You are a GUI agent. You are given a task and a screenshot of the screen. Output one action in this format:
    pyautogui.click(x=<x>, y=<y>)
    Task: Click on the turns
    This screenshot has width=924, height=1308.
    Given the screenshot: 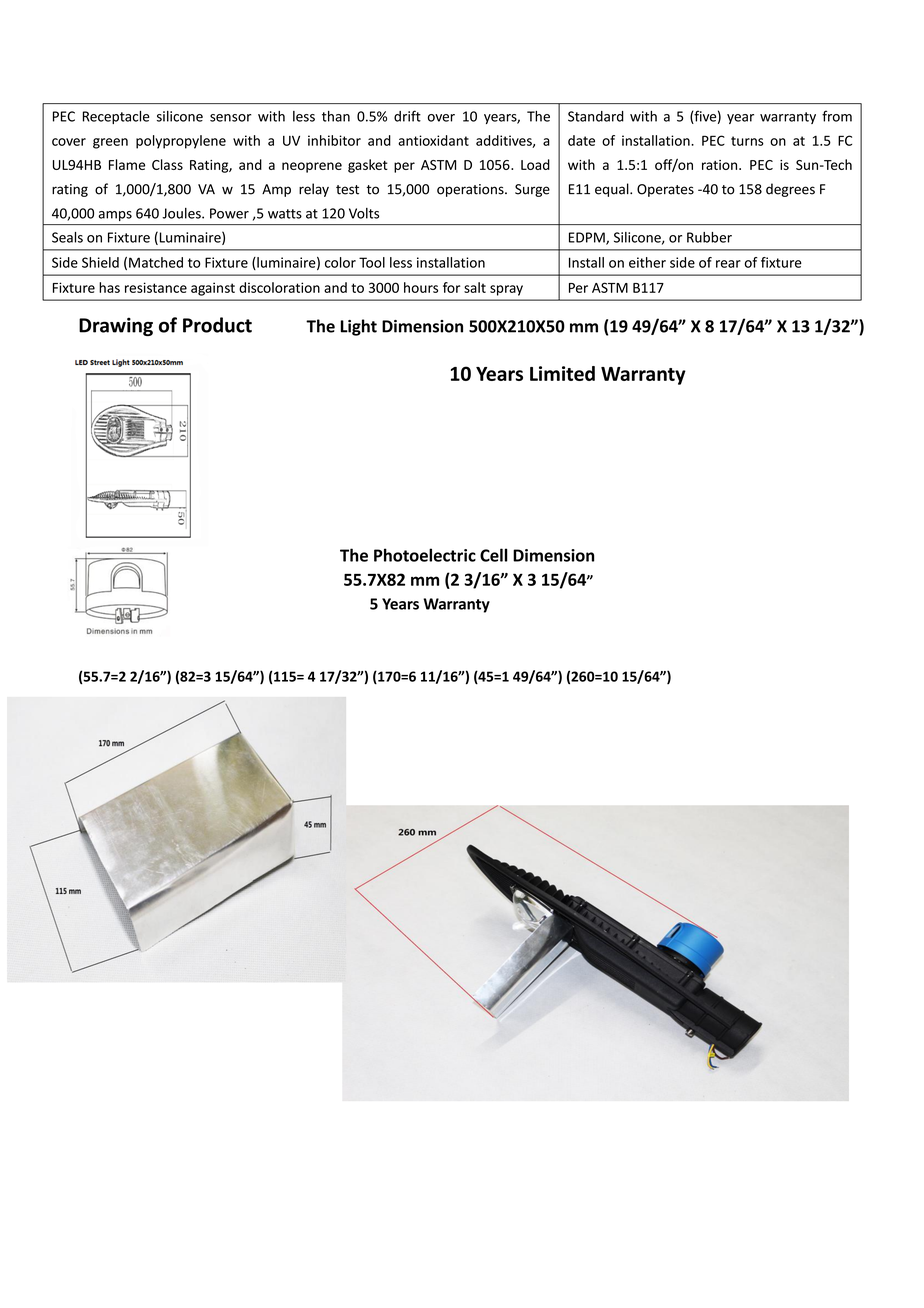 What is the action you would take?
    pyautogui.click(x=747, y=141)
